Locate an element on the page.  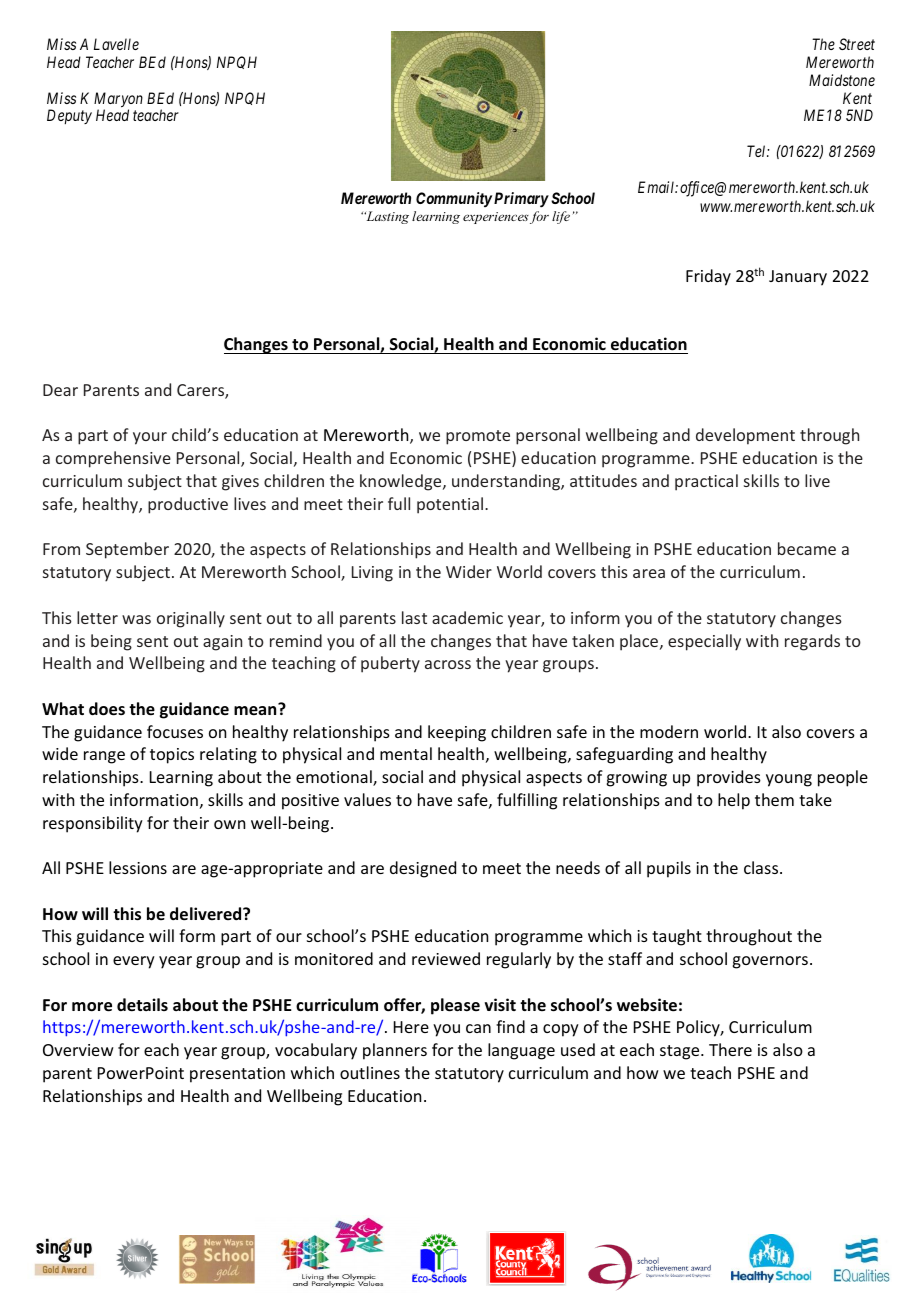
potential is located at coordinates (451, 505).
